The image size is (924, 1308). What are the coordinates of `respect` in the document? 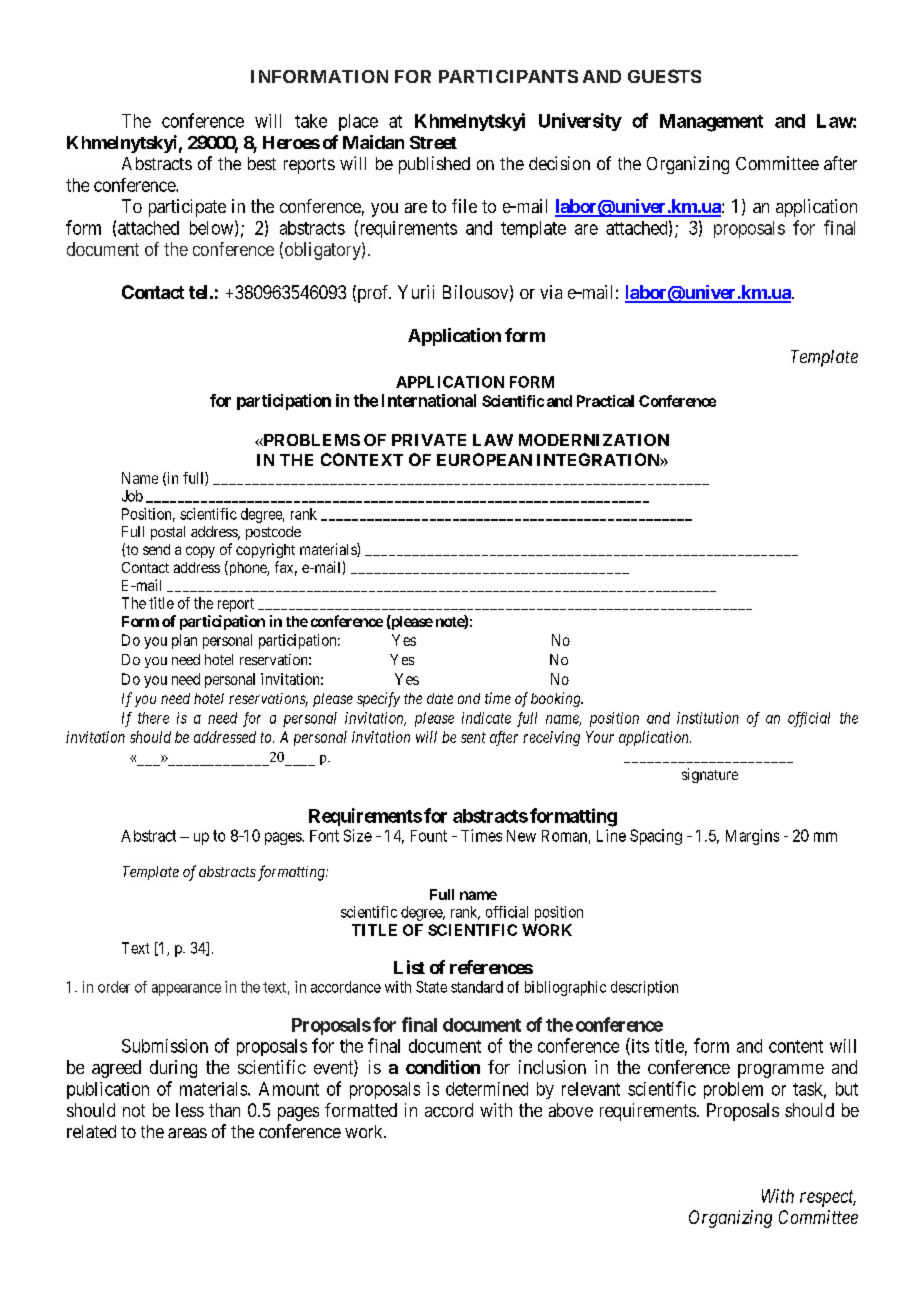 It's located at (828, 1198).
